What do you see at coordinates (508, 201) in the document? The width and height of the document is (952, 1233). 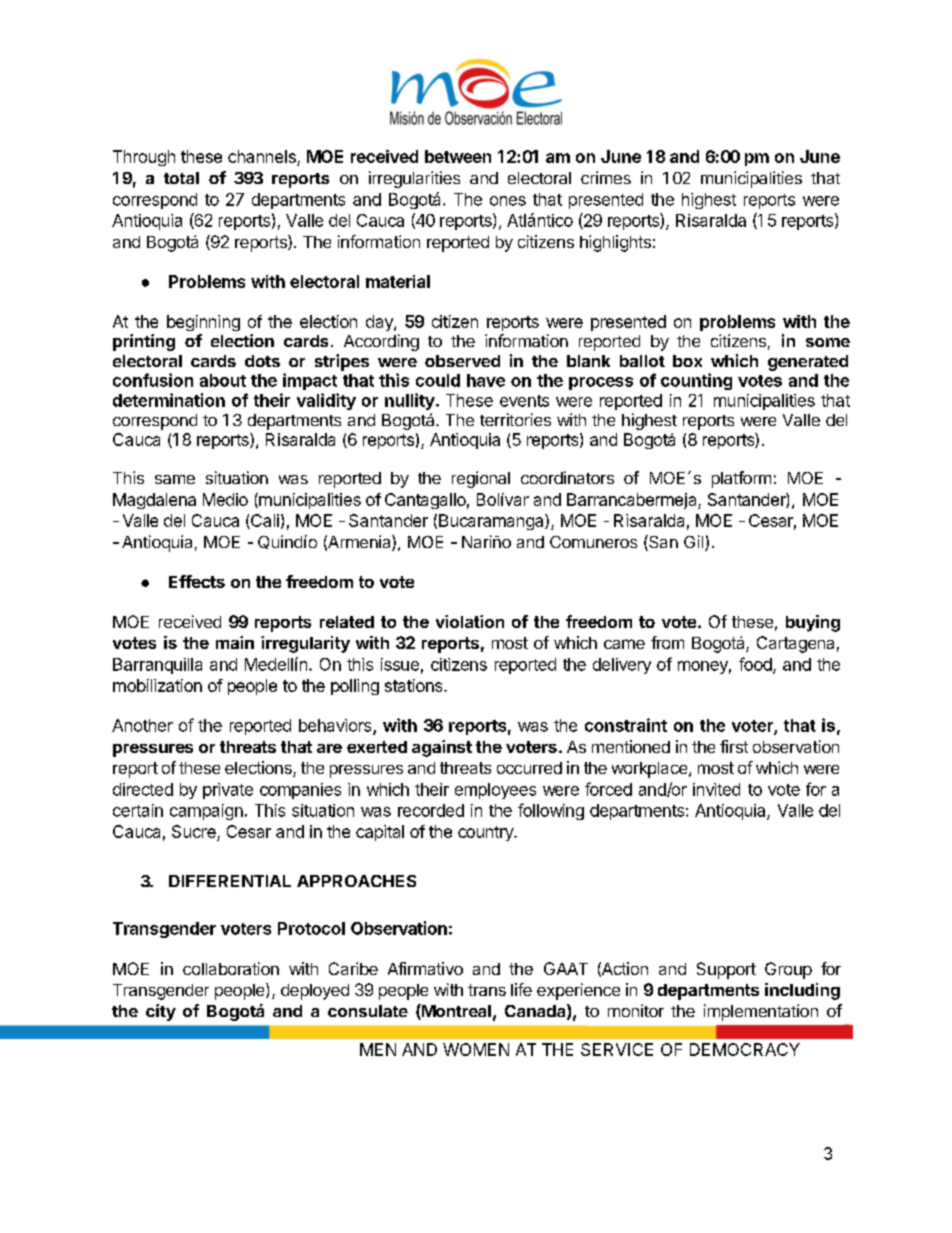 I see `ones` at bounding box center [508, 201].
